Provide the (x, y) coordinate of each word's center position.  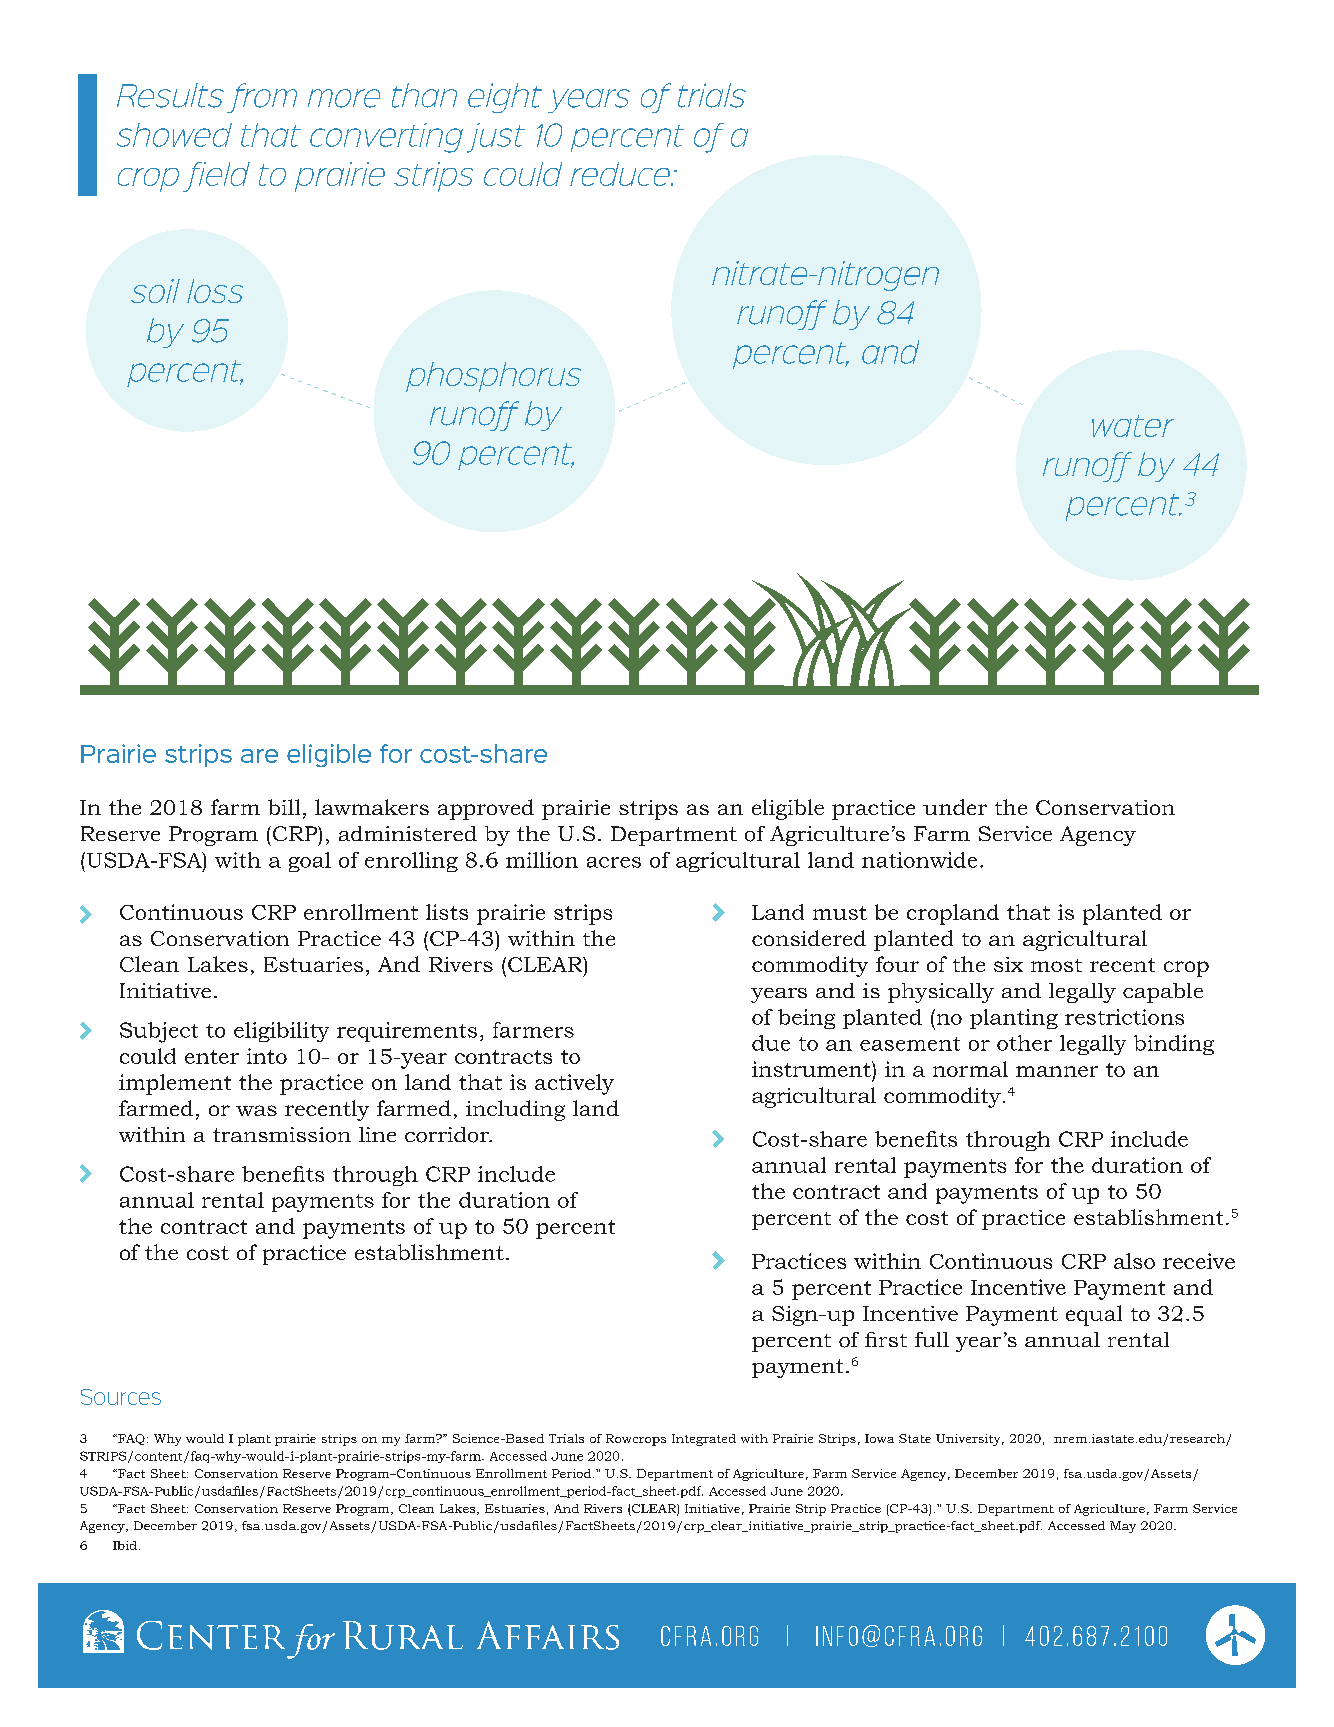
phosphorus (493, 377)
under (955, 807)
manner (1057, 1071)
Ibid (125, 1545)
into (267, 1056)
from (262, 98)
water (1133, 426)
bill (284, 807)
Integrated (704, 1440)
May (1123, 1527)
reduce (621, 174)
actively (574, 1084)
